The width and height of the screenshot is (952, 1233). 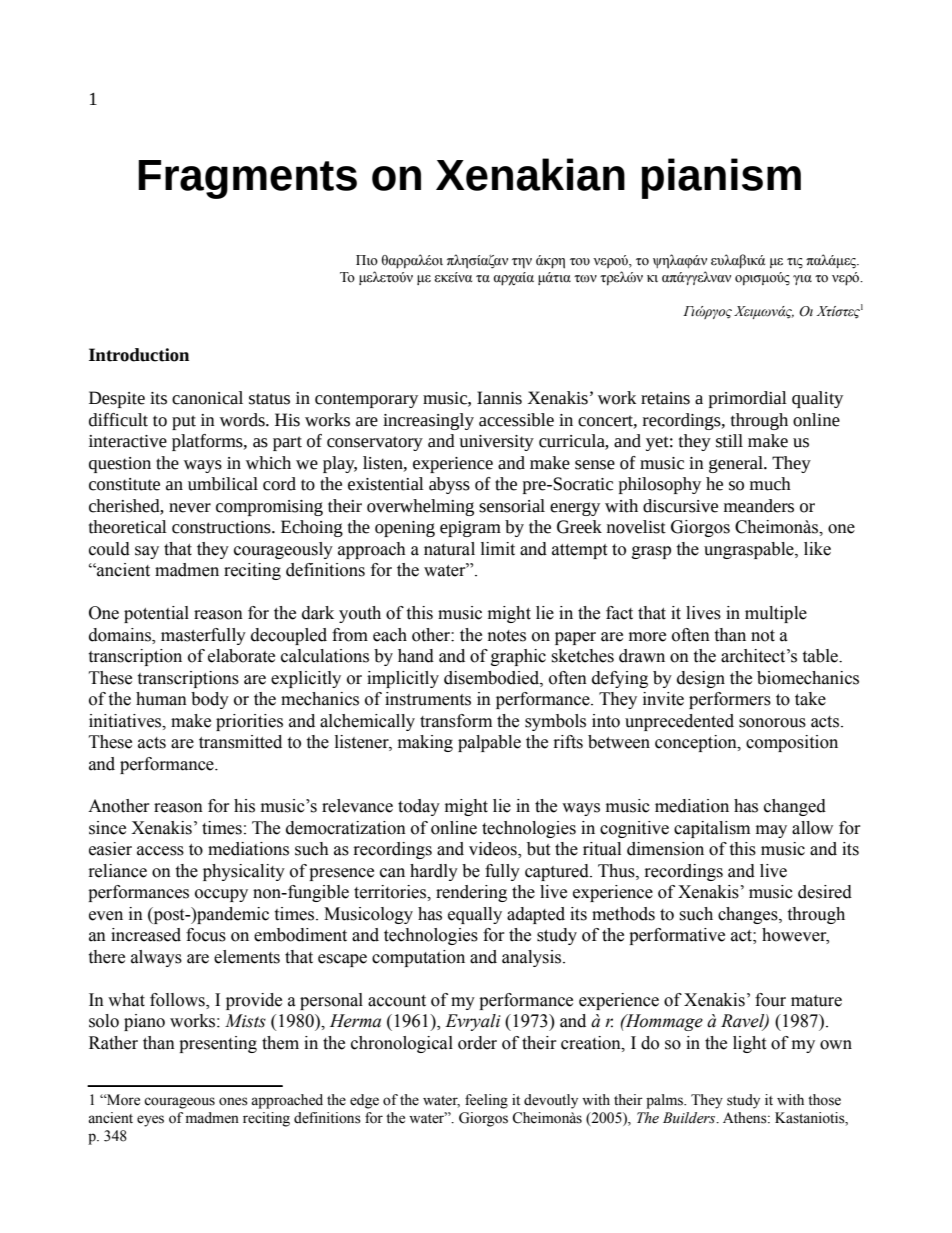 What do you see at coordinates (748, 399) in the screenshot?
I see `primordial` at bounding box center [748, 399].
